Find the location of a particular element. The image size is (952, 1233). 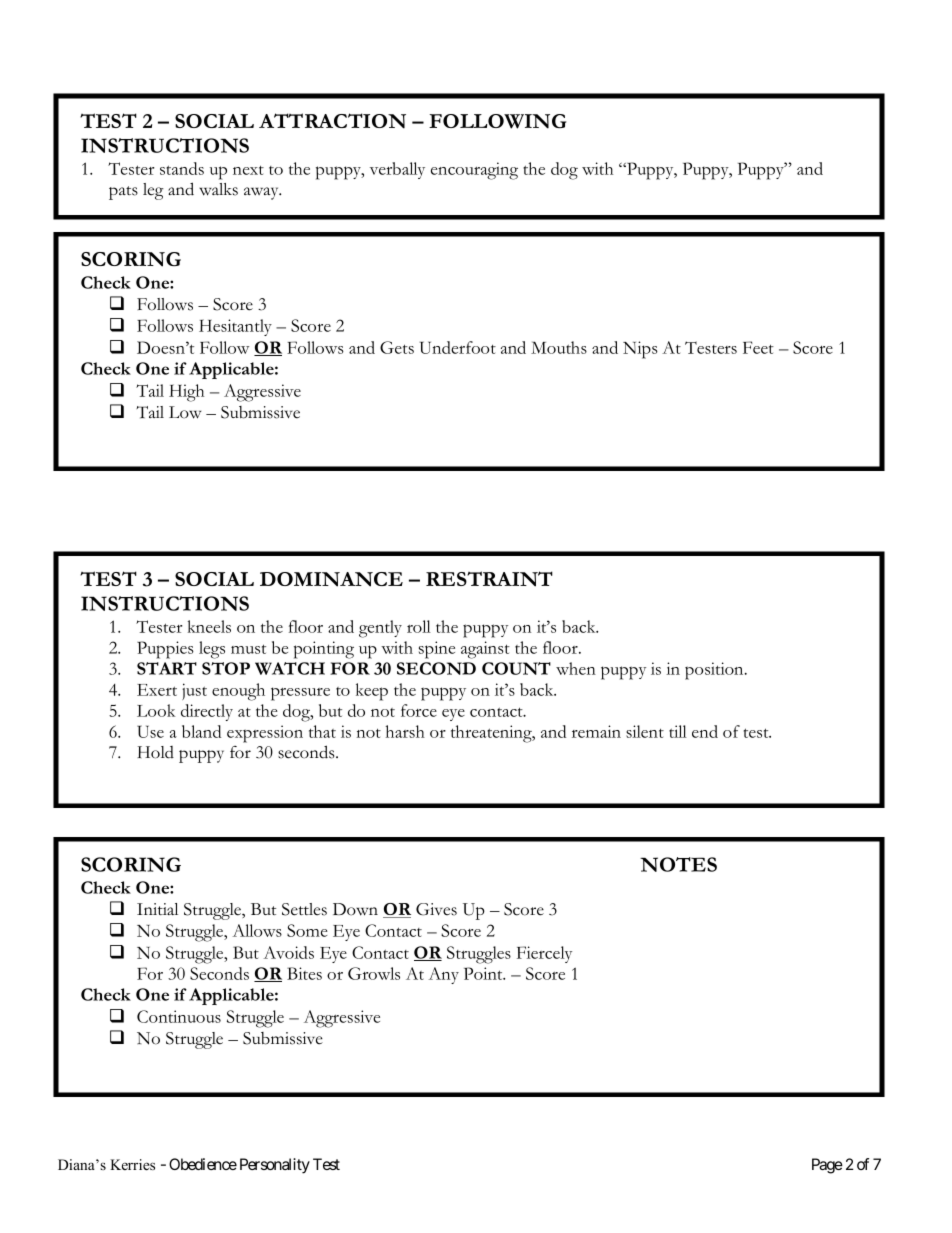

Personality is located at coordinates (275, 1166).
